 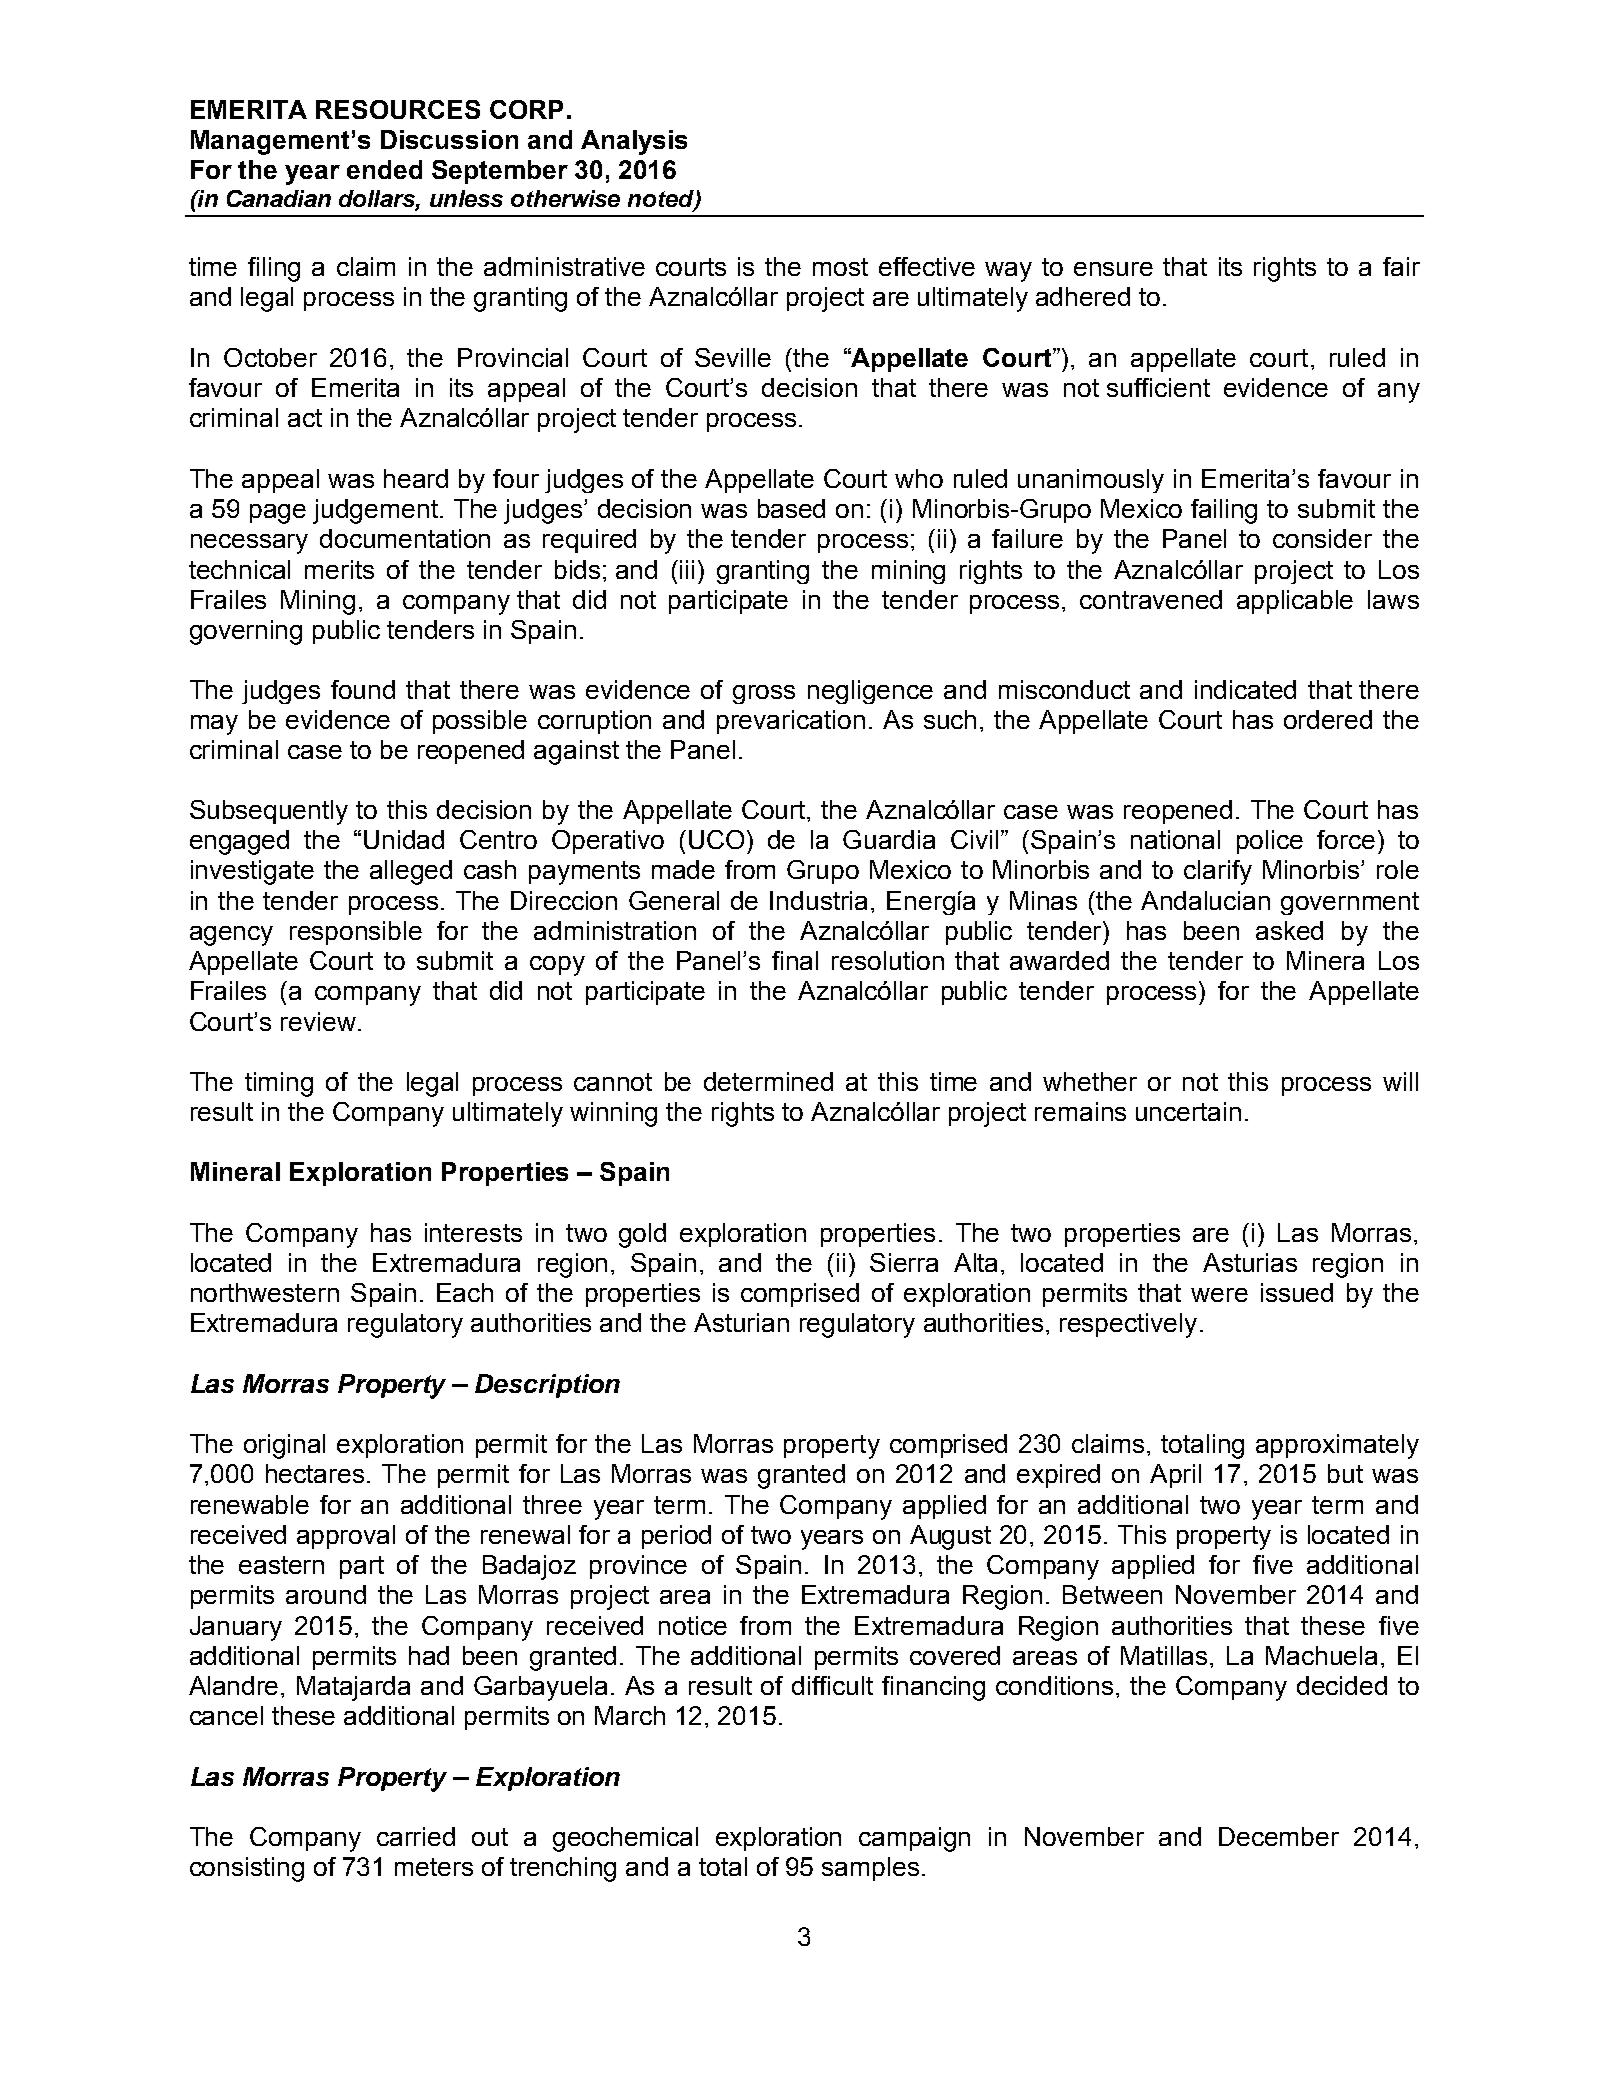 What do you see at coordinates (1279, 1836) in the image?
I see `December` at bounding box center [1279, 1836].
